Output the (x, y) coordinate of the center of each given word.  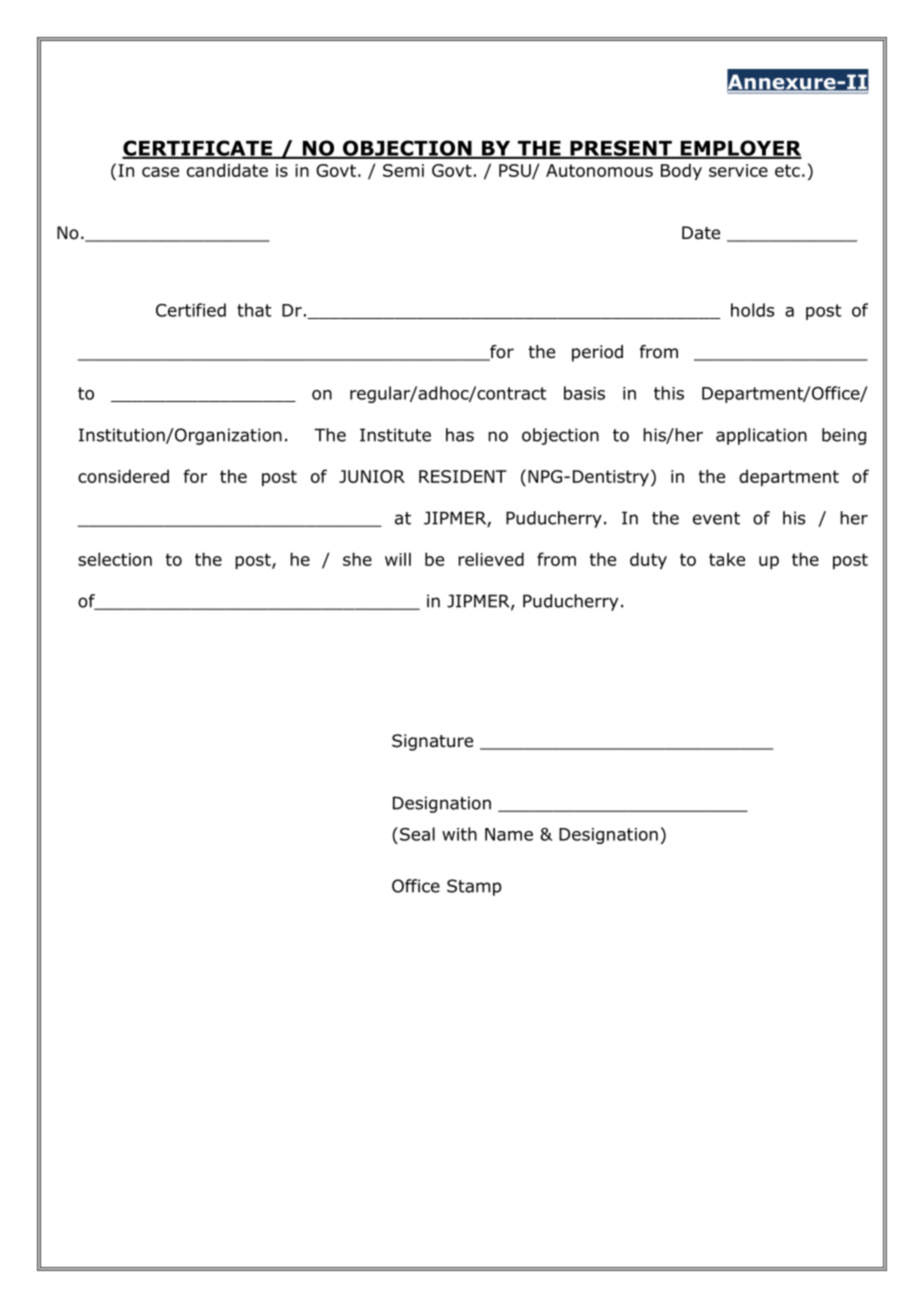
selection (115, 559)
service (738, 170)
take (727, 559)
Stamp (474, 887)
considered (123, 476)
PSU (516, 171)
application (761, 436)
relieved (491, 559)
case (160, 172)
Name (509, 834)
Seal (417, 834)
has (460, 435)
